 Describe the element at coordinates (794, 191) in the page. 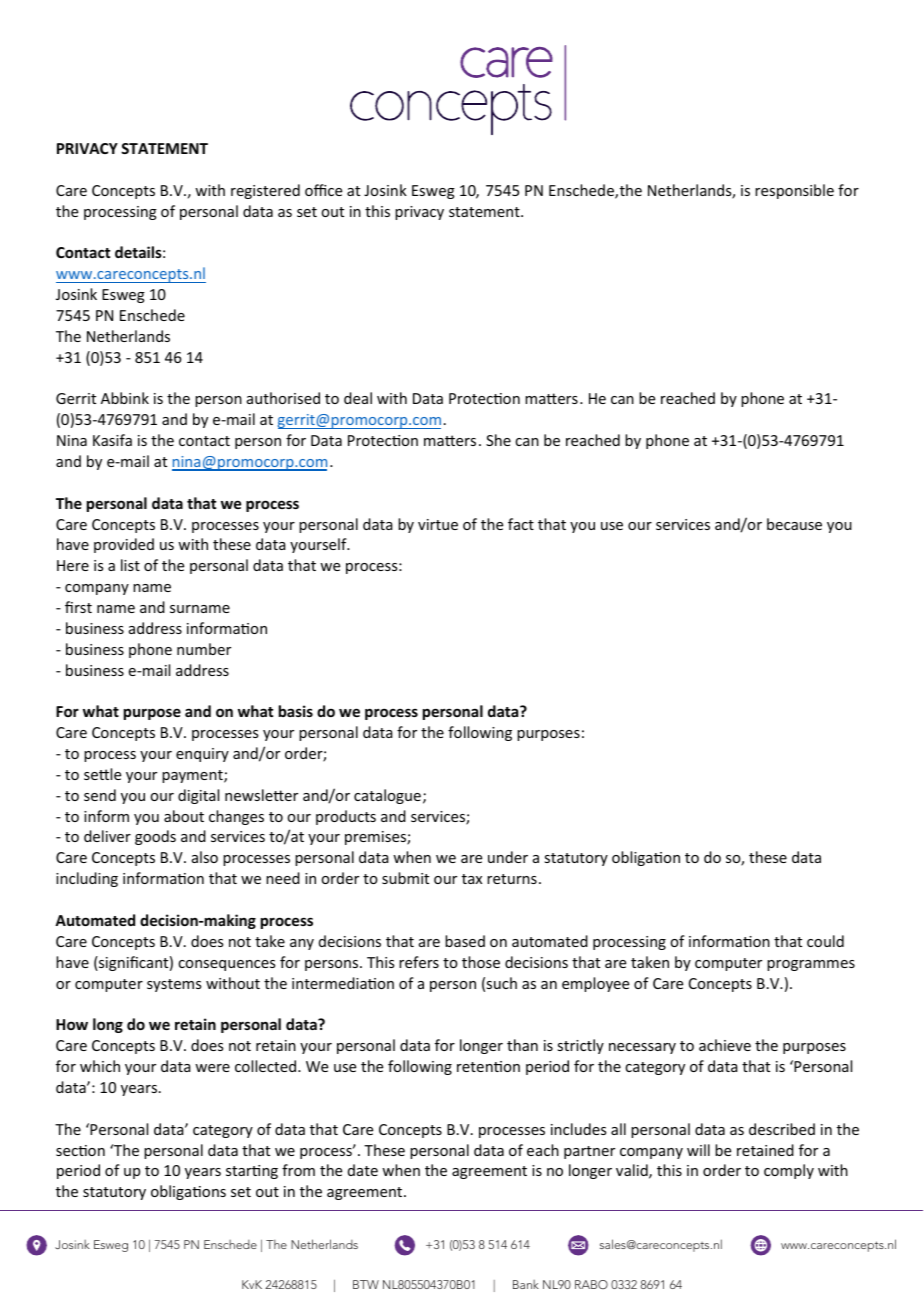

I see `responsible` at that location.
